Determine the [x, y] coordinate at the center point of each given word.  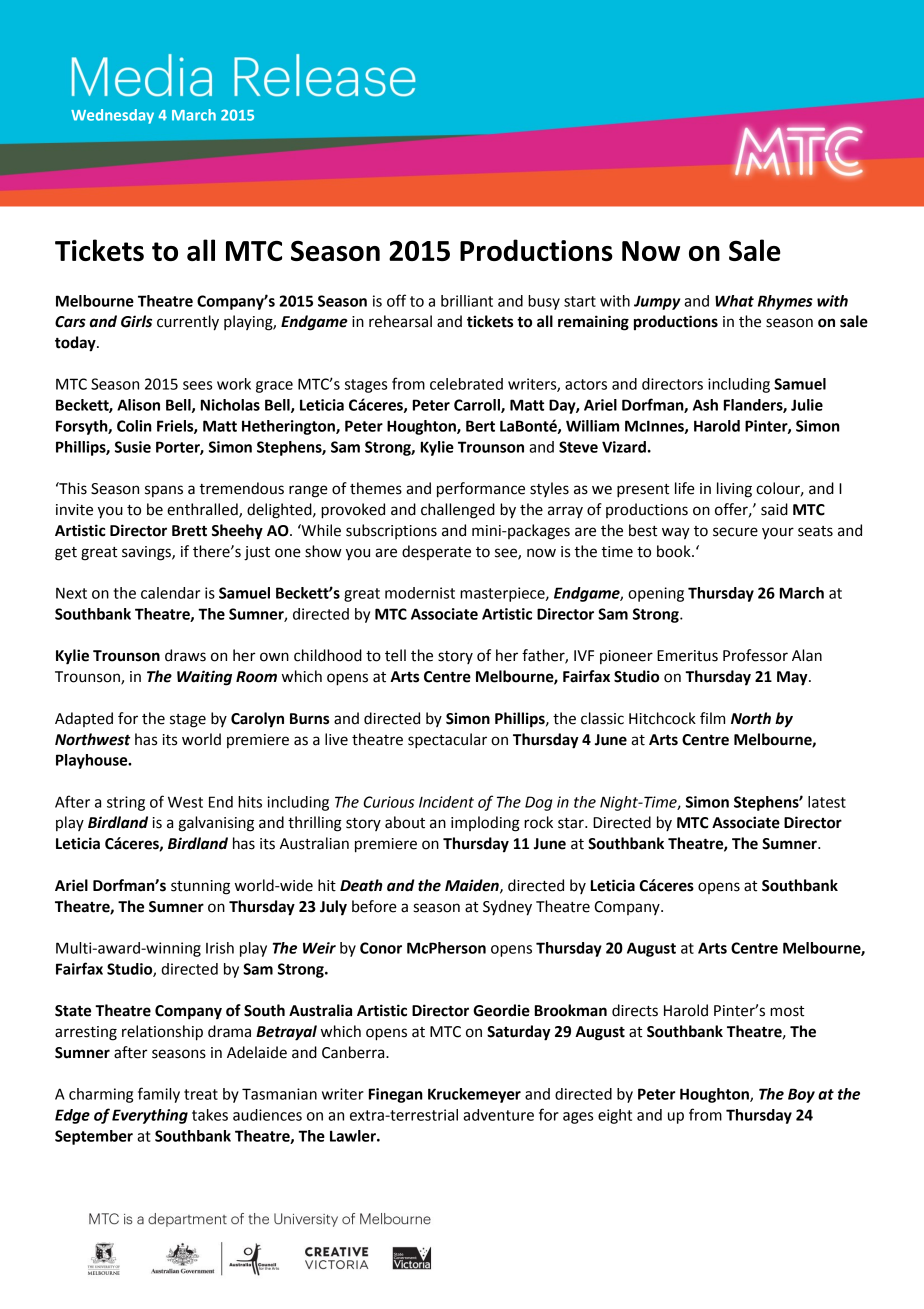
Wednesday [112, 116]
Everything [150, 1116]
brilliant [467, 301]
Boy [801, 1095]
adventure [498, 1115]
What [734, 301]
